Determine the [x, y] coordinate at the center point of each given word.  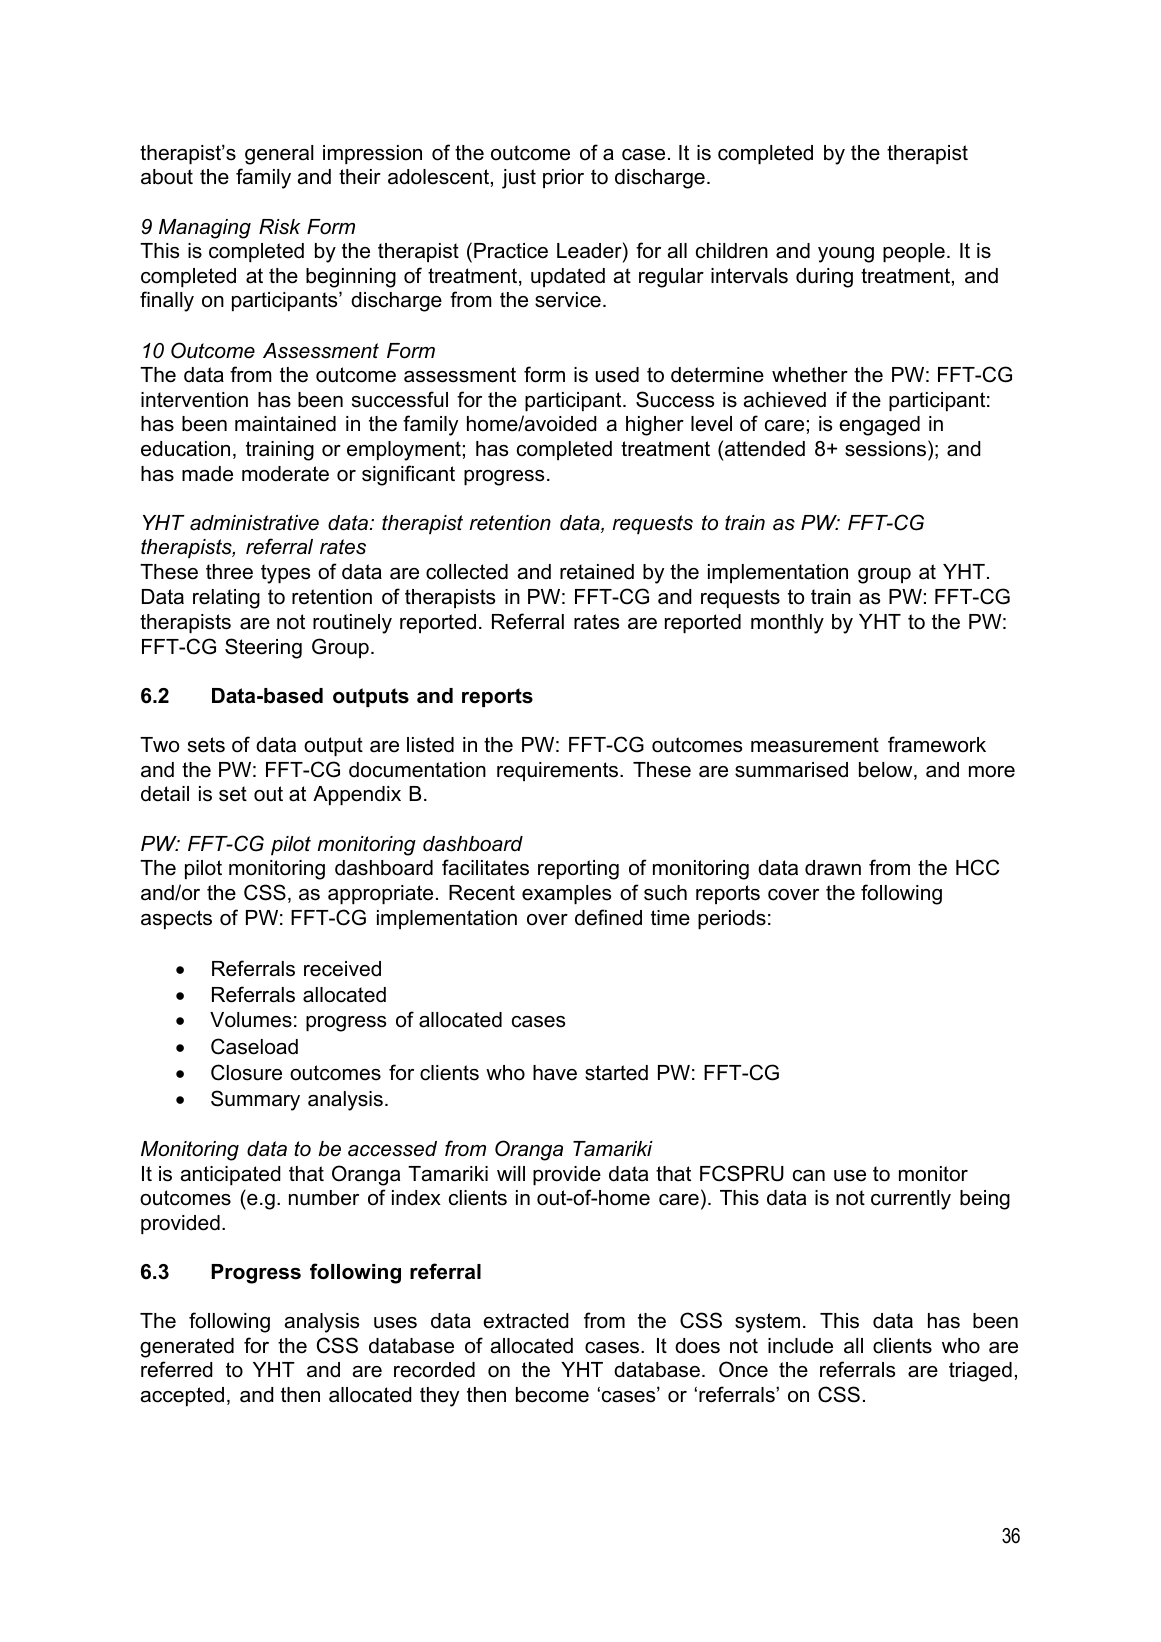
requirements [559, 771]
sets [206, 745]
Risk [279, 227]
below [887, 771]
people [914, 252]
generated [187, 1348]
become [552, 1395]
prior [563, 178]
